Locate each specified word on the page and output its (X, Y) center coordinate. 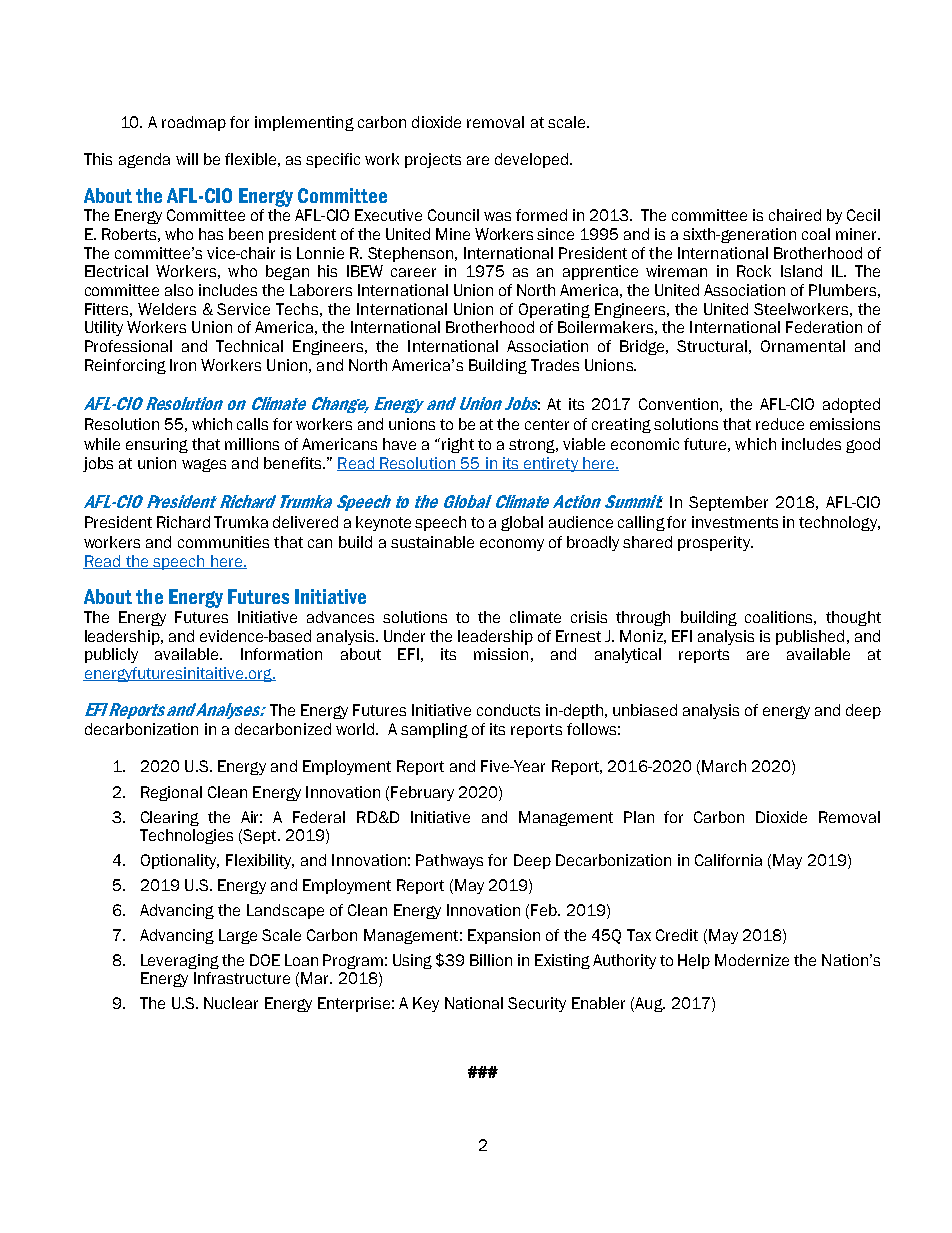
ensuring (157, 445)
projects (433, 160)
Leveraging (180, 961)
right (458, 445)
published (810, 637)
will (187, 159)
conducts (508, 710)
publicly (111, 655)
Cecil (863, 215)
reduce (780, 424)
